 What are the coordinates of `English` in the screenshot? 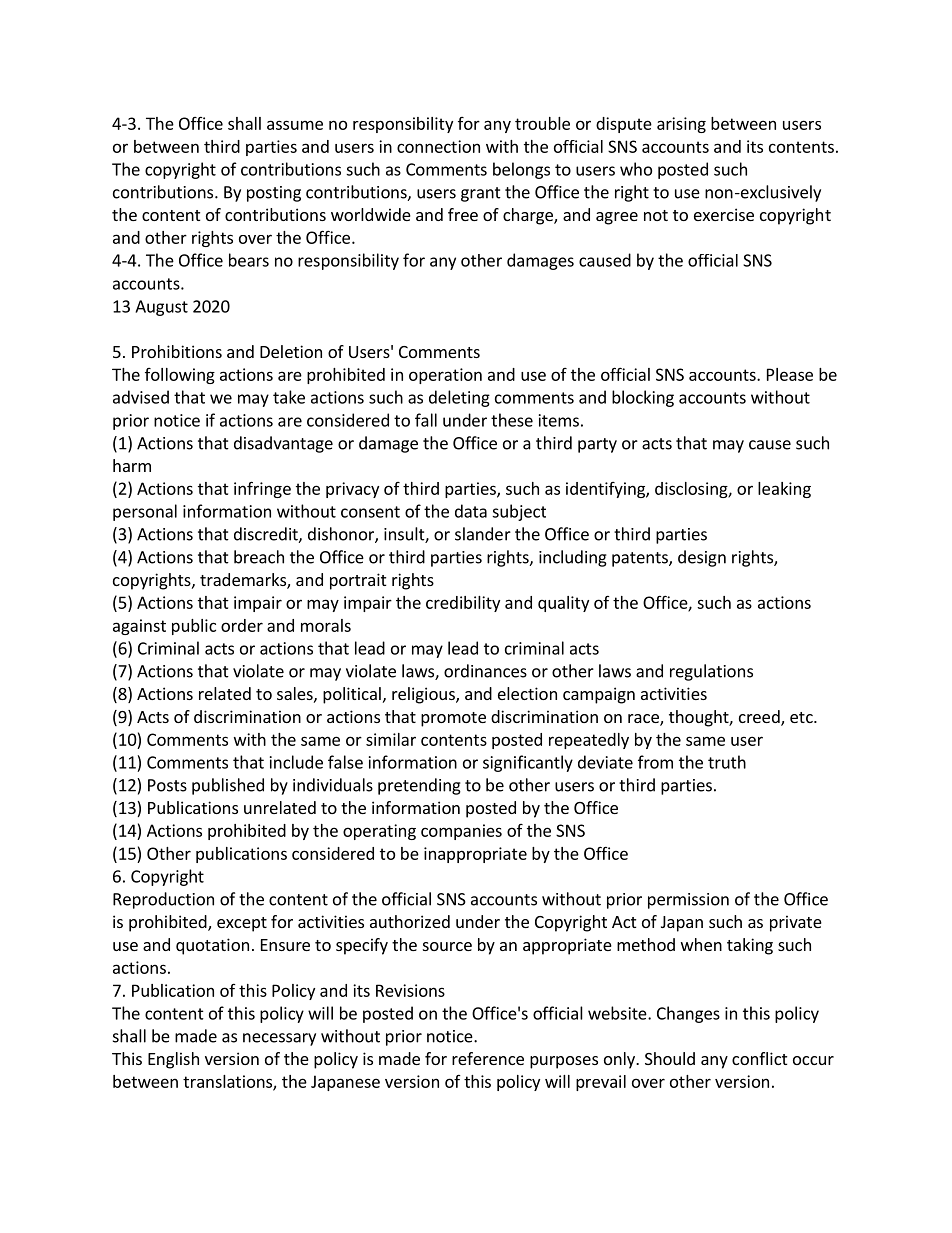 It's located at (173, 1060).
